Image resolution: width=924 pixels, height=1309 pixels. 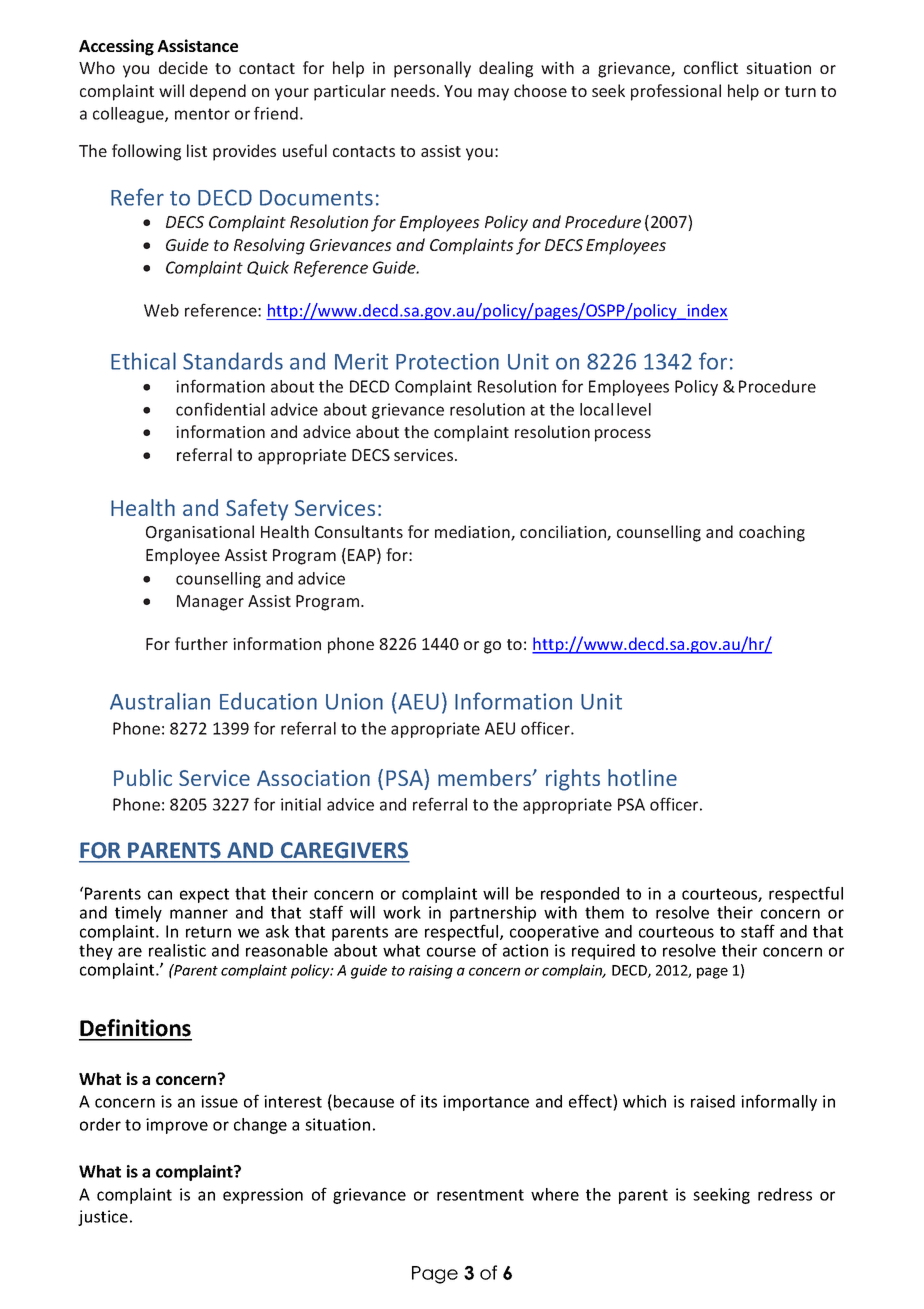 I want to click on hotline, so click(x=642, y=777).
